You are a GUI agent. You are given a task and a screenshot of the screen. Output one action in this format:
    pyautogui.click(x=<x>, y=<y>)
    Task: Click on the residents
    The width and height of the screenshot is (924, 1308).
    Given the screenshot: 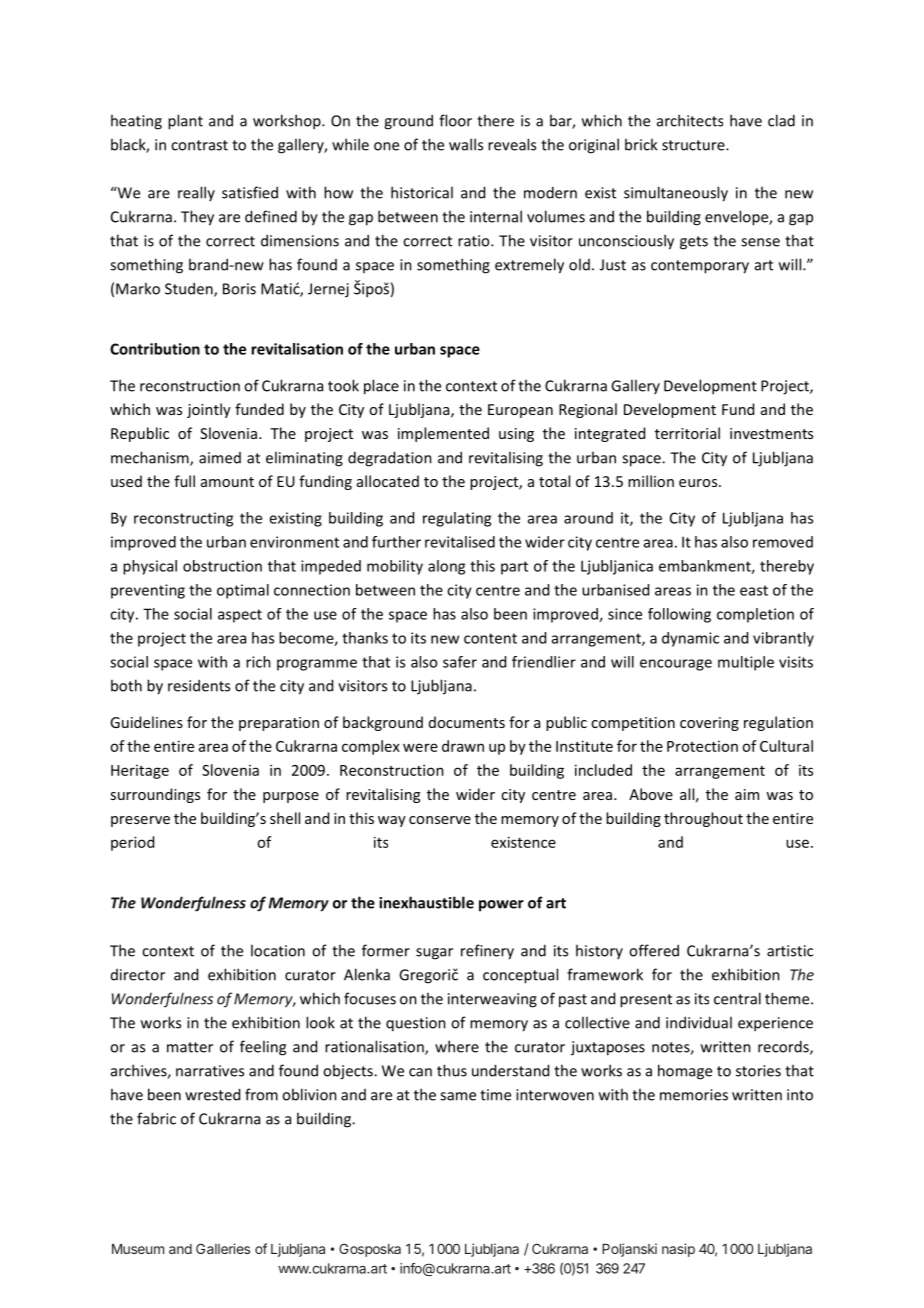 What is the action you would take?
    pyautogui.click(x=199, y=685)
